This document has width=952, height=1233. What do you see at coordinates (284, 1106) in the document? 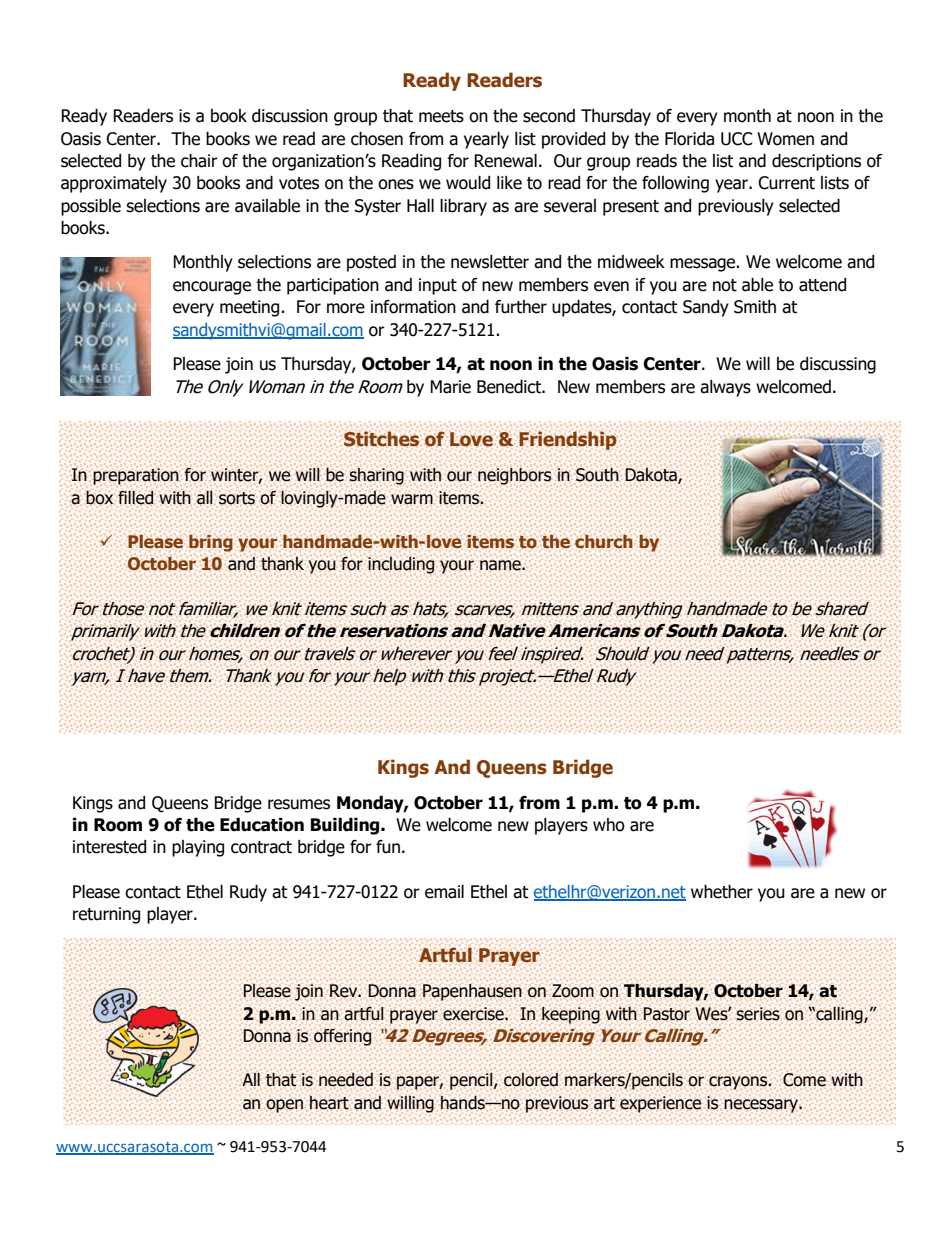
I see `open` at bounding box center [284, 1106].
